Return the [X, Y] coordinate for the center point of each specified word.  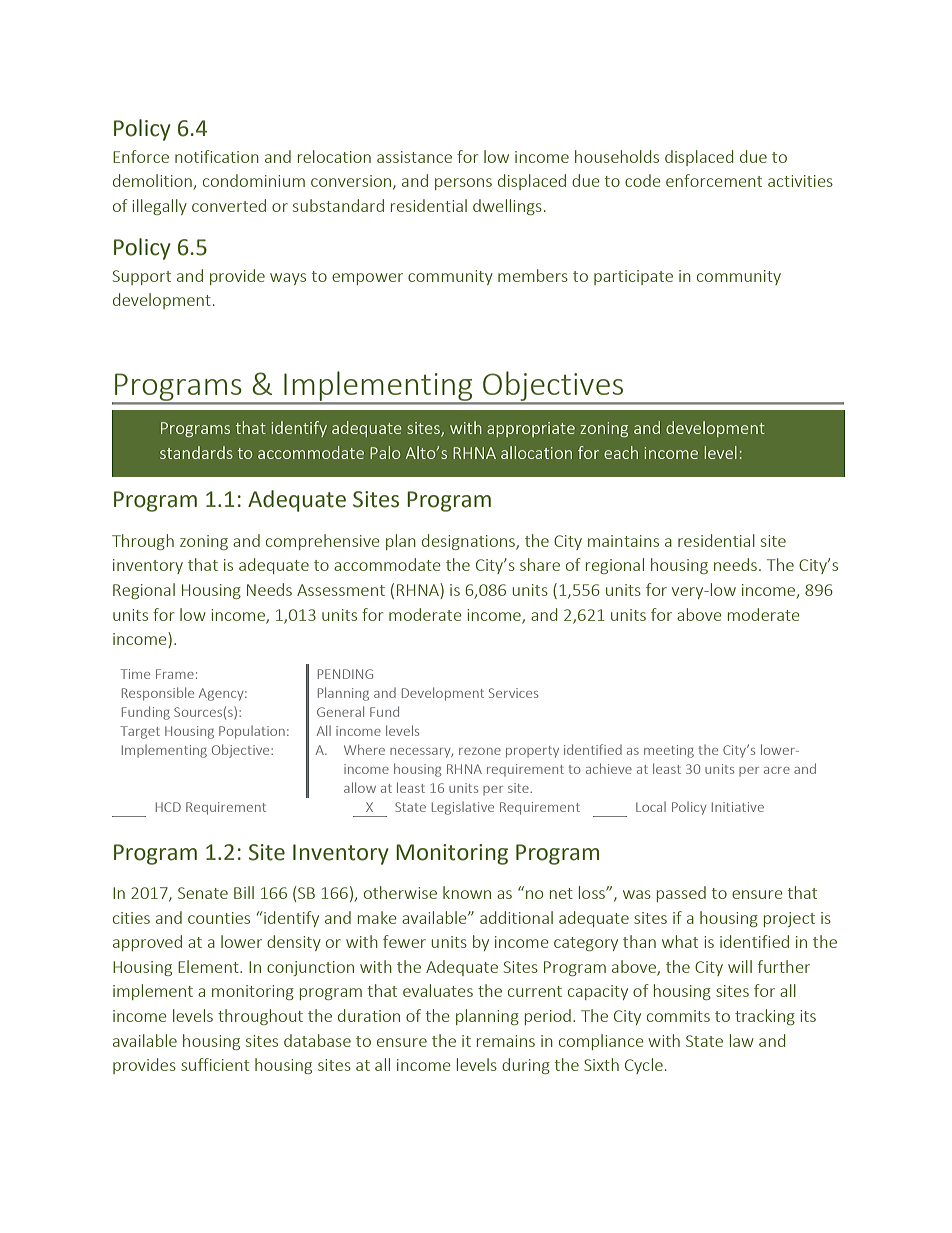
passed [681, 894]
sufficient [215, 1064]
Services [513, 693]
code [643, 180]
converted [229, 205]
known [467, 892]
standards [196, 452]
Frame [175, 674]
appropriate [531, 429]
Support [142, 277]
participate [633, 277]
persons [463, 184]
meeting [669, 751]
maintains [623, 541]
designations [469, 542]
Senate [203, 893]
